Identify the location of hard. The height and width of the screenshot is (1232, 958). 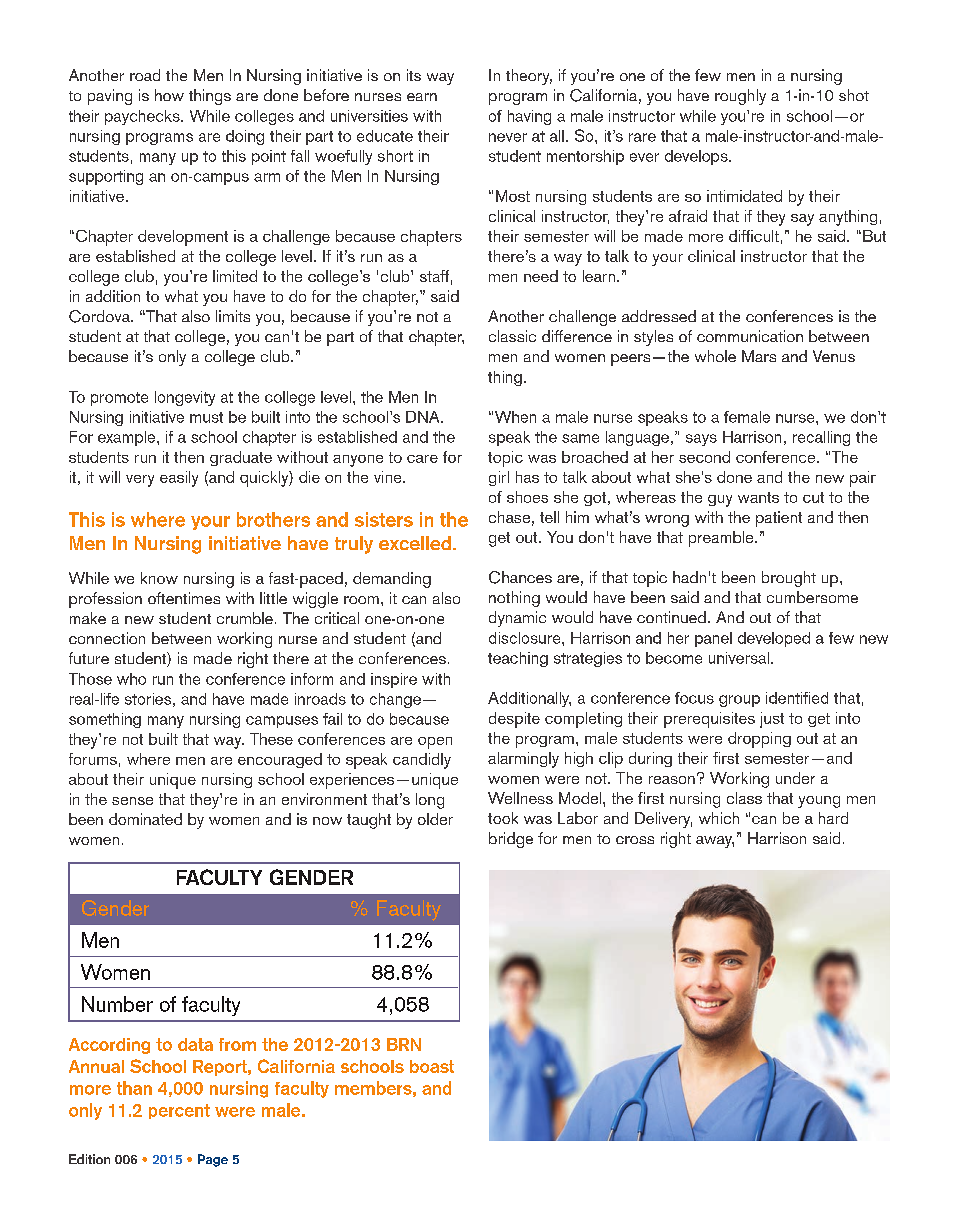
(833, 818).
